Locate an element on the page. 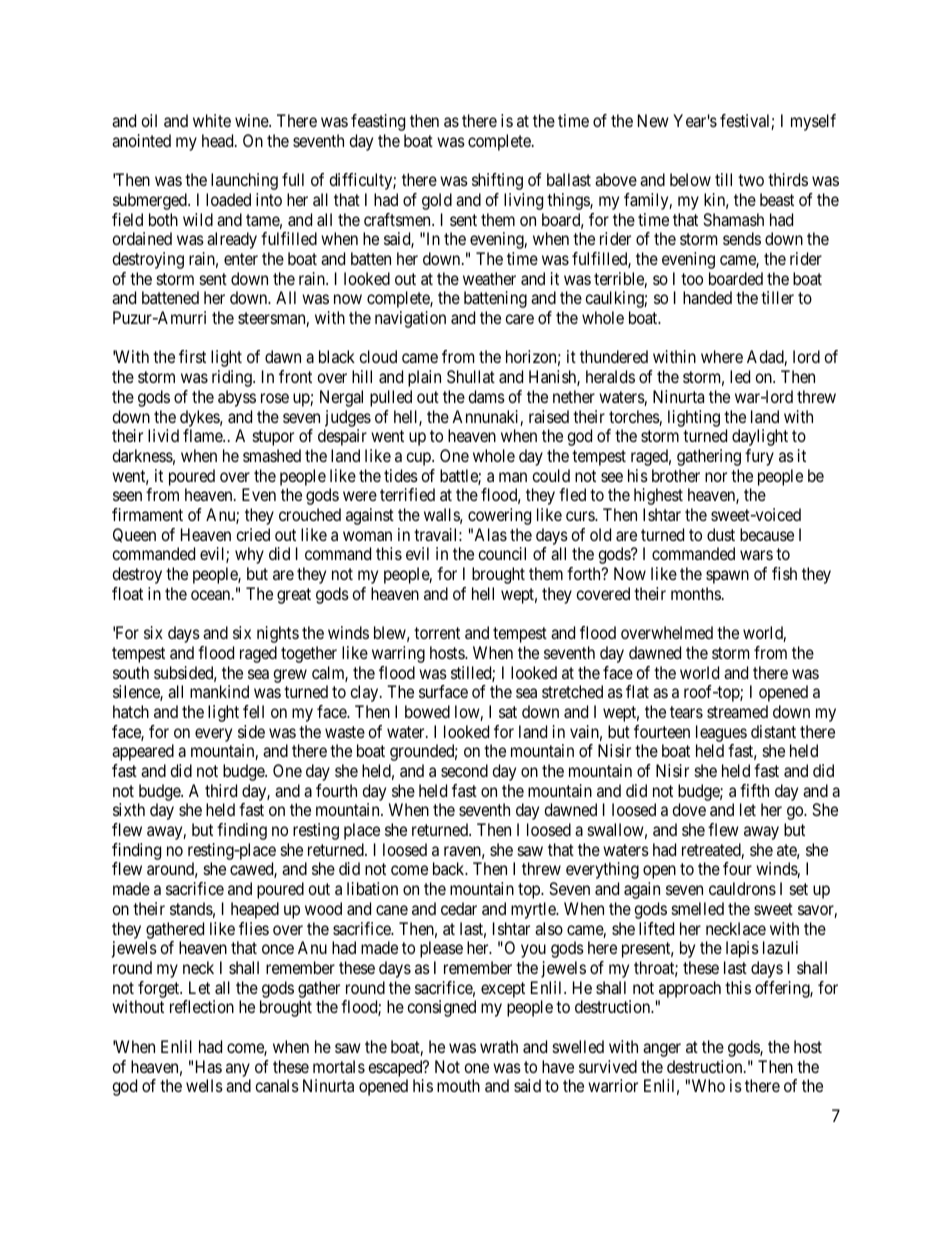 The image size is (952, 1233). two is located at coordinates (751, 180).
